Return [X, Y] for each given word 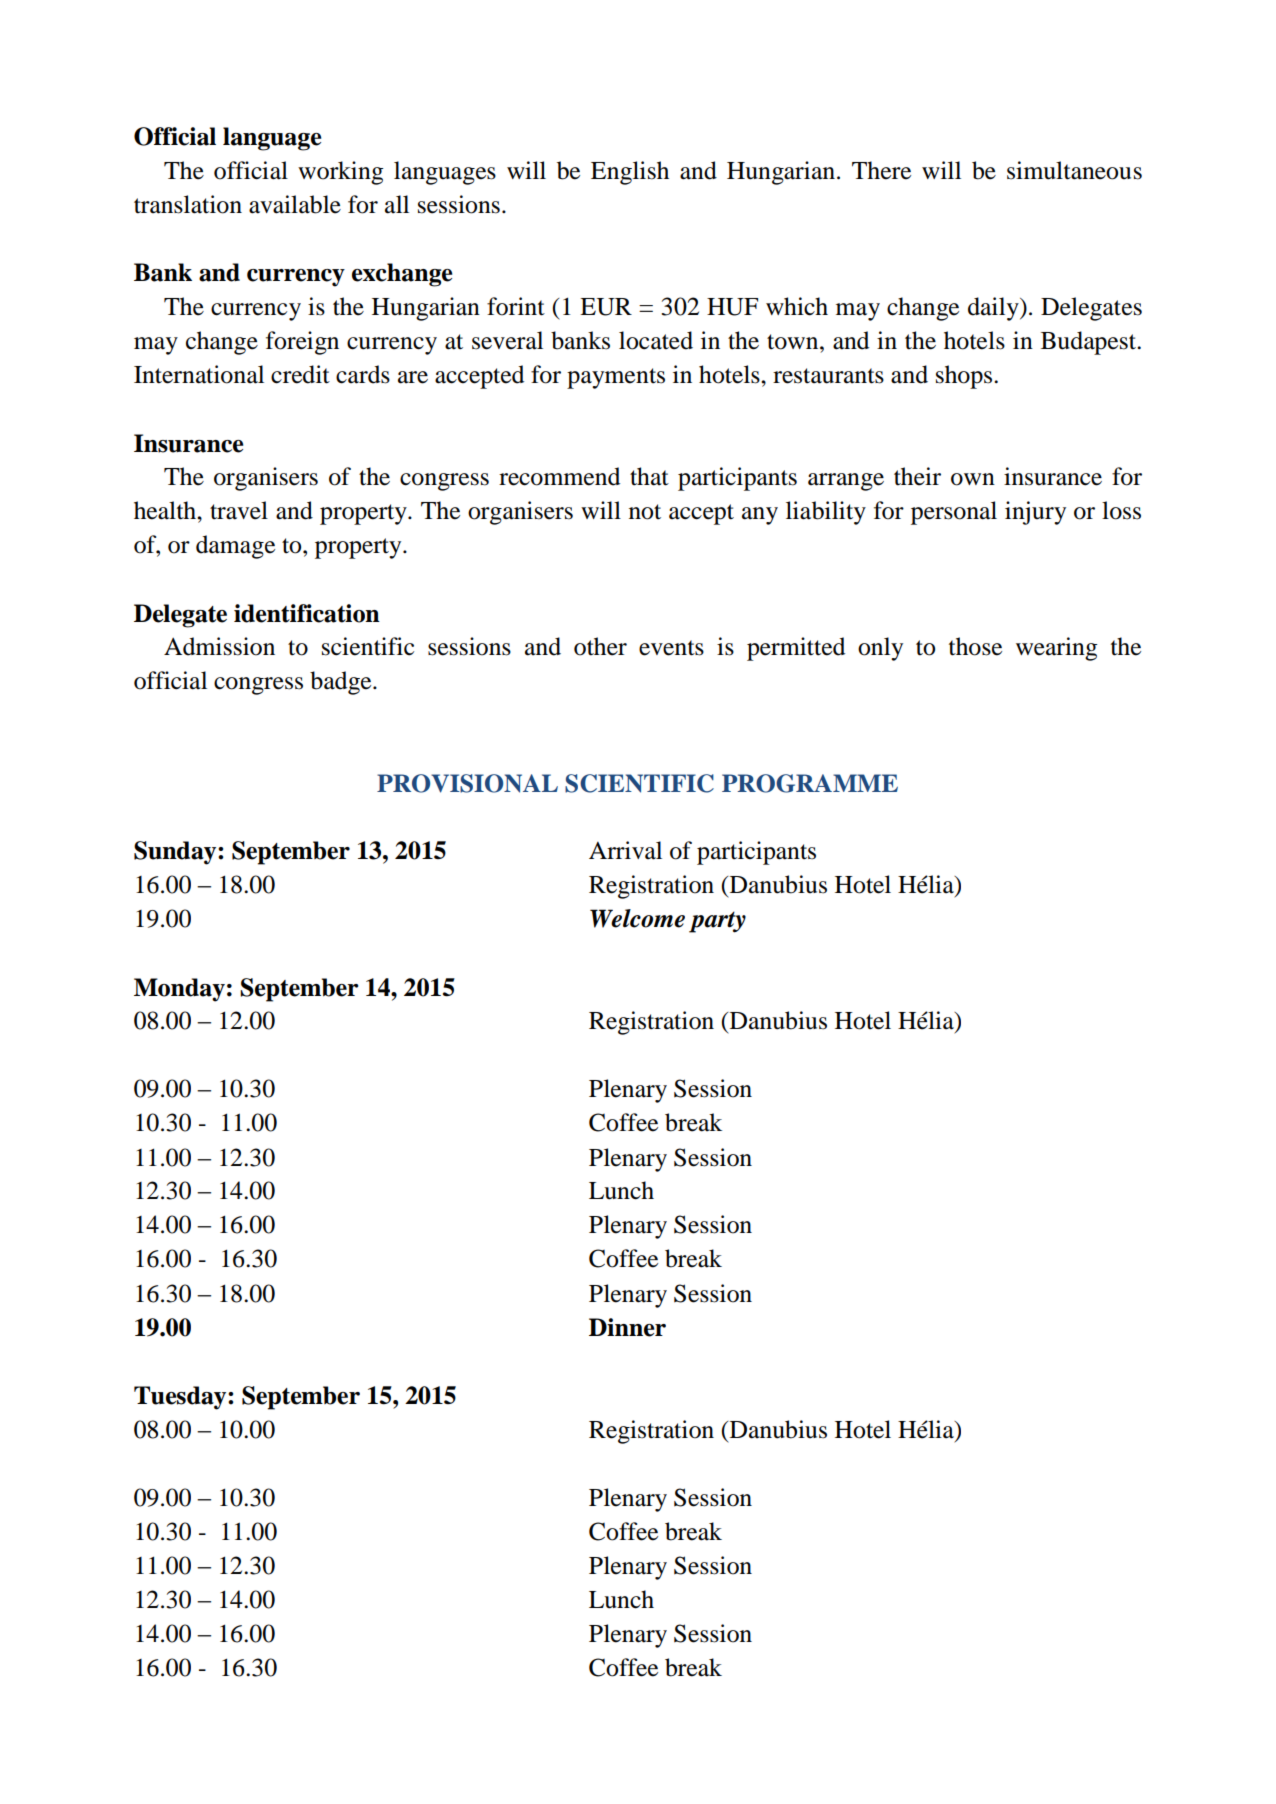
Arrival [625, 850]
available [295, 204]
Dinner [627, 1327]
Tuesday [181, 1398]
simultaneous [1074, 170]
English [630, 173]
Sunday [176, 853]
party [717, 922]
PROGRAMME [810, 783]
